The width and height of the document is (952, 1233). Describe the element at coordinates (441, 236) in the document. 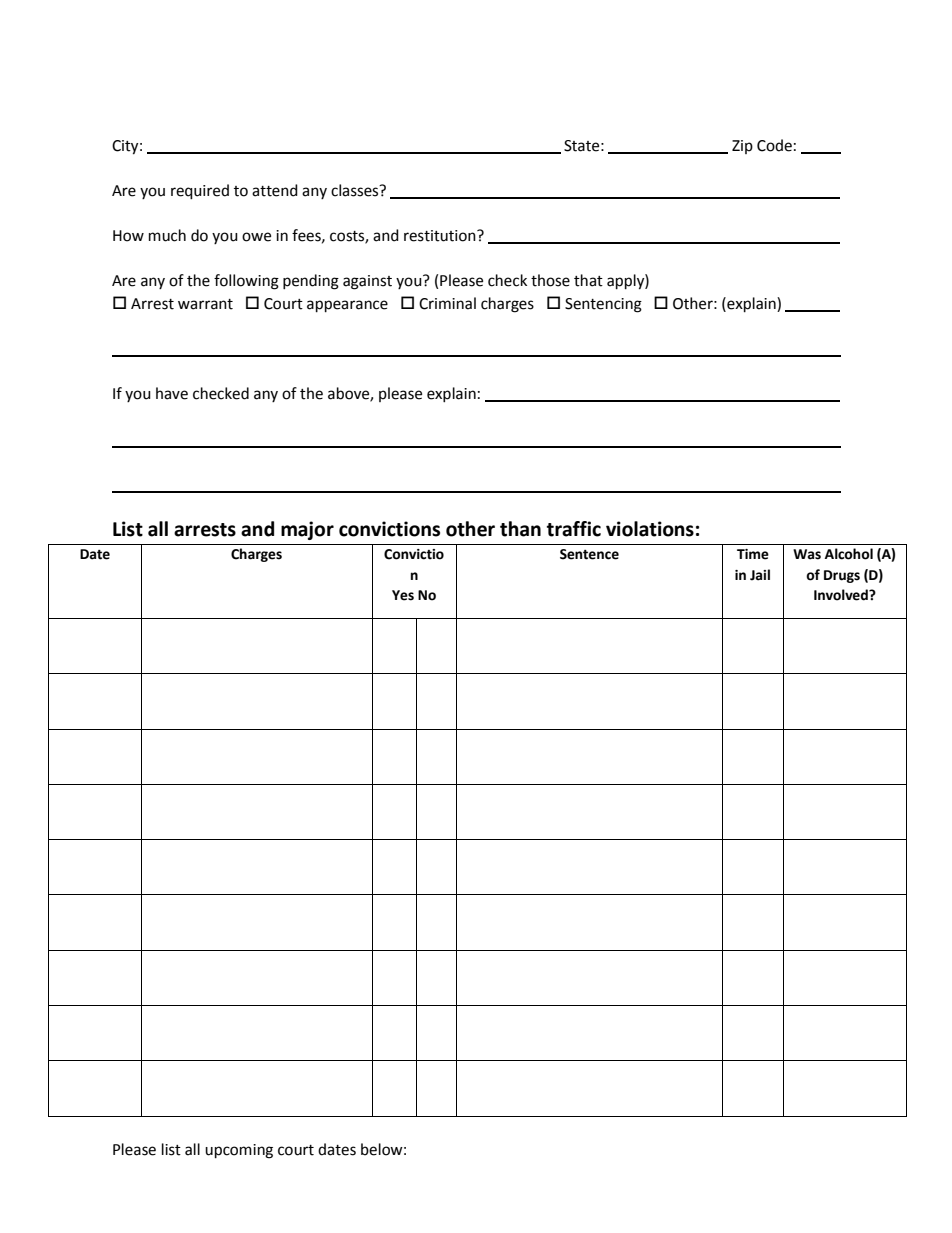

I see `restitution` at that location.
